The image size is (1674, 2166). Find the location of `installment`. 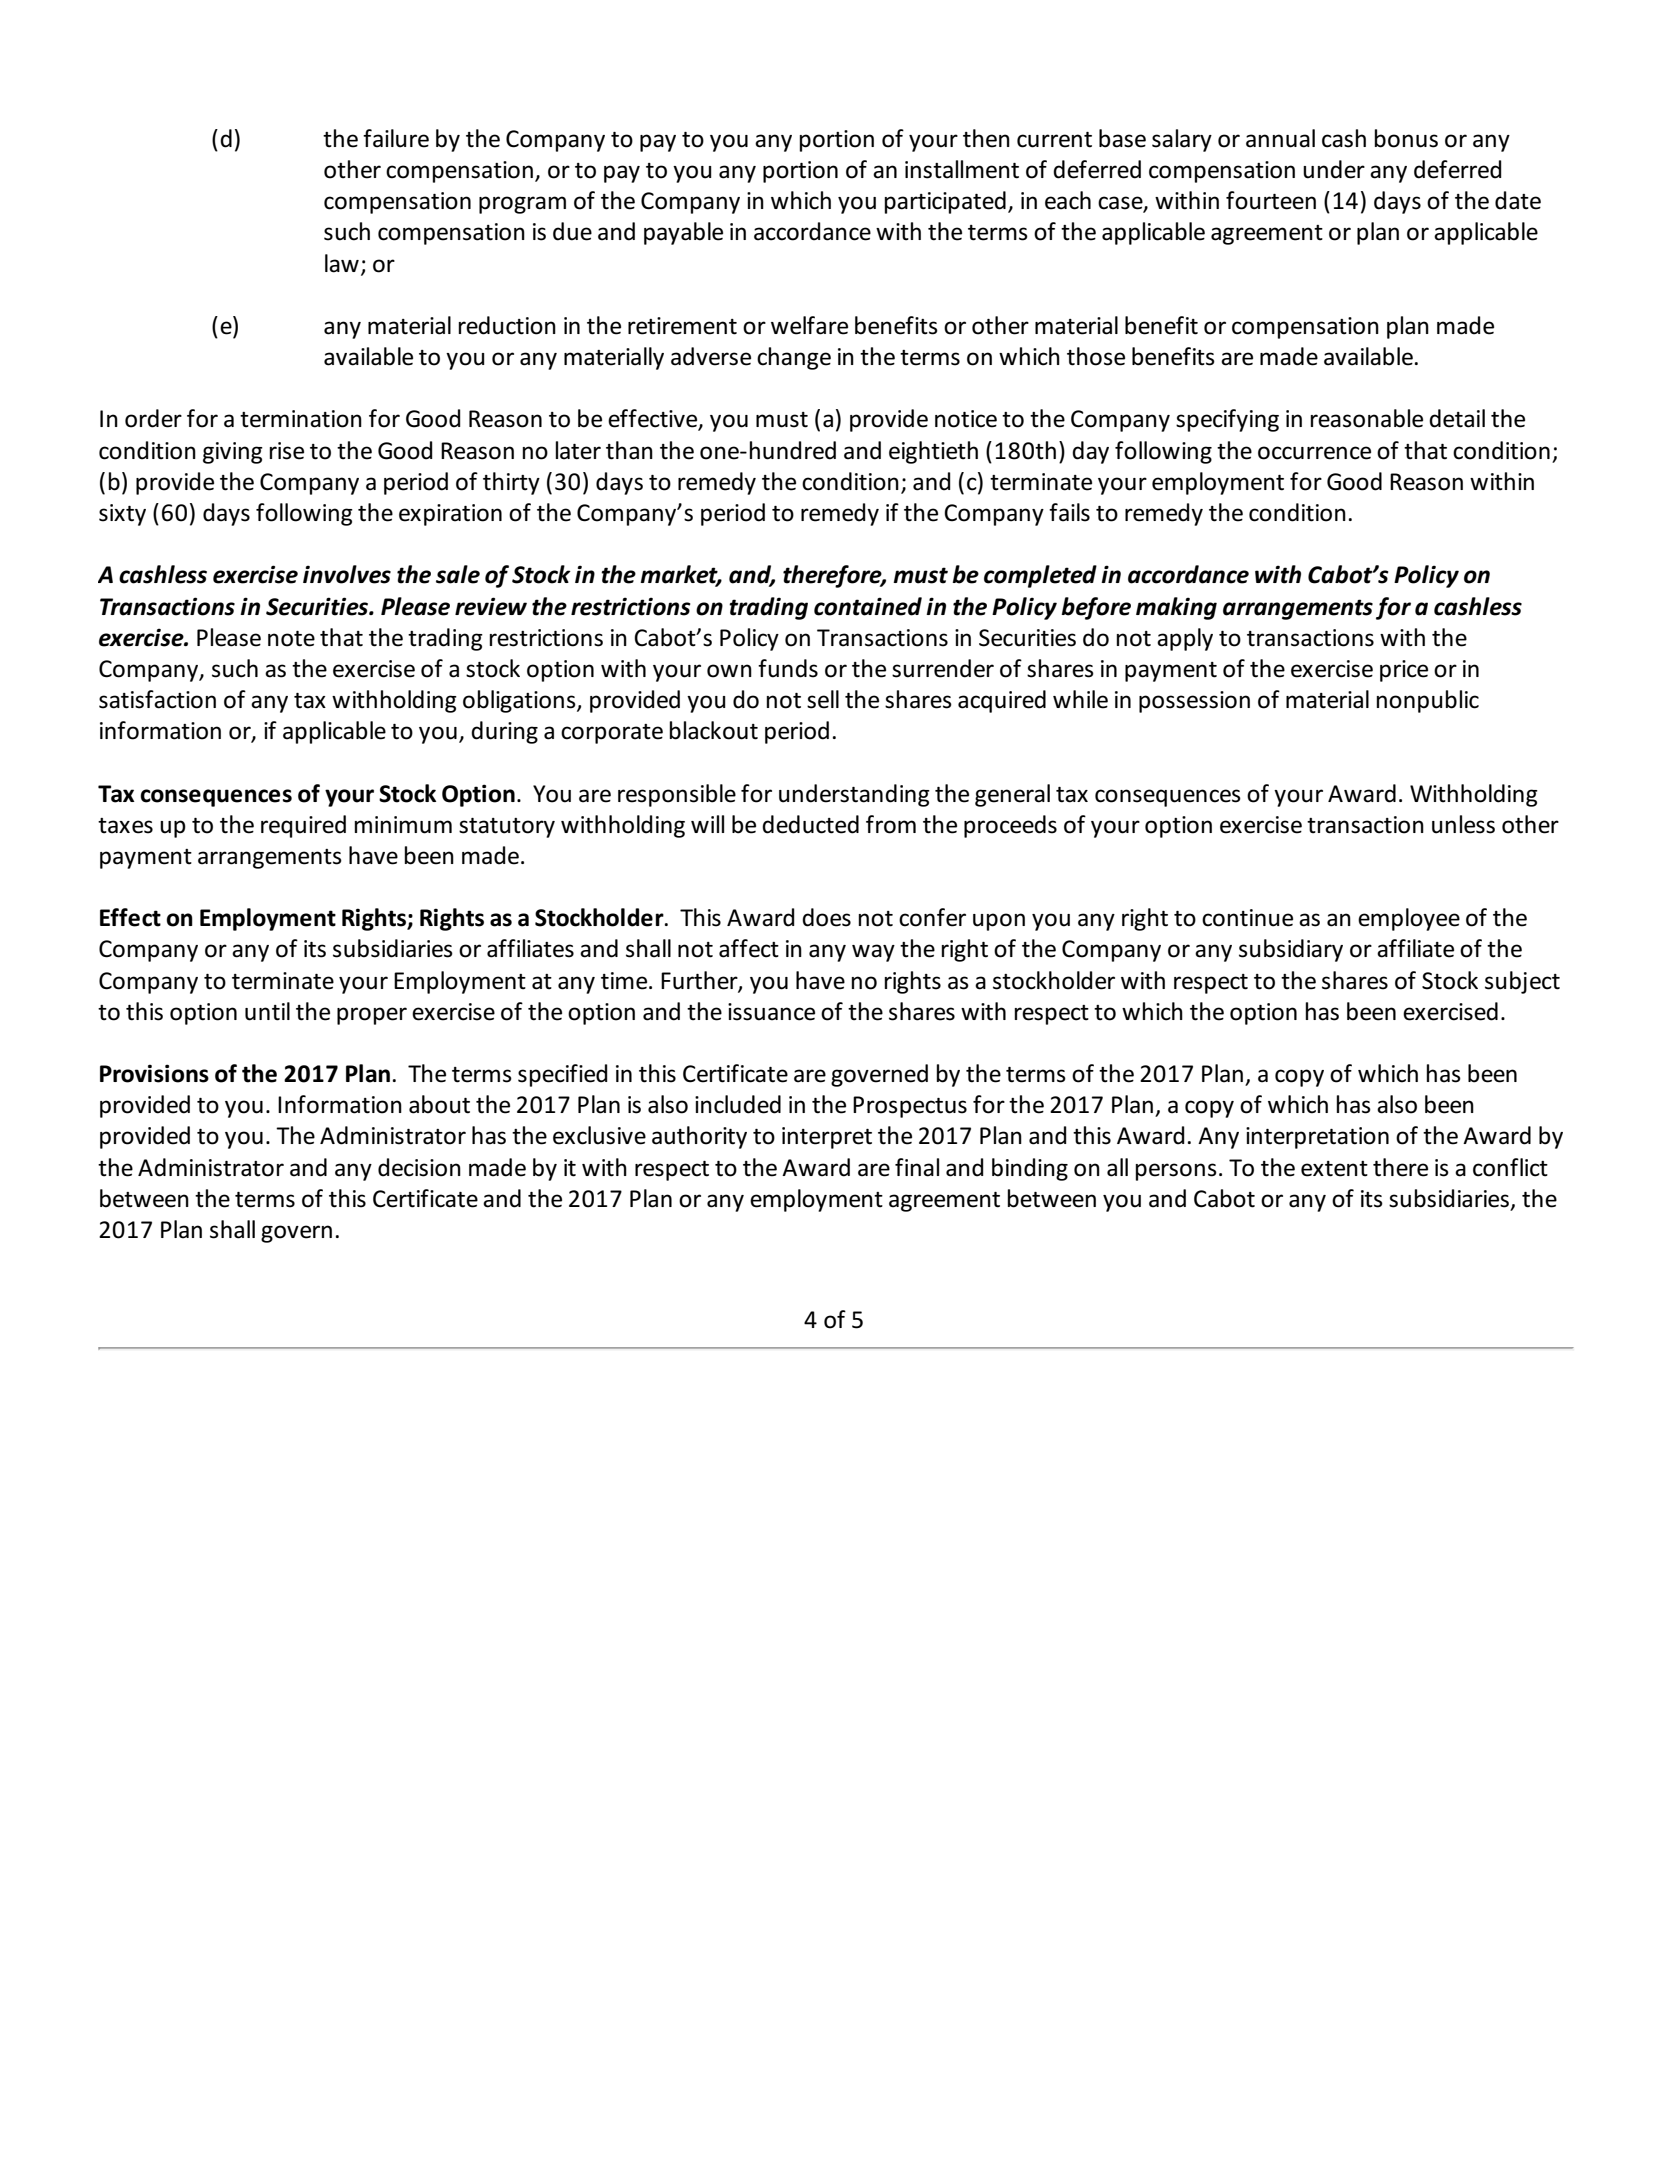

installment is located at coordinates (962, 169).
